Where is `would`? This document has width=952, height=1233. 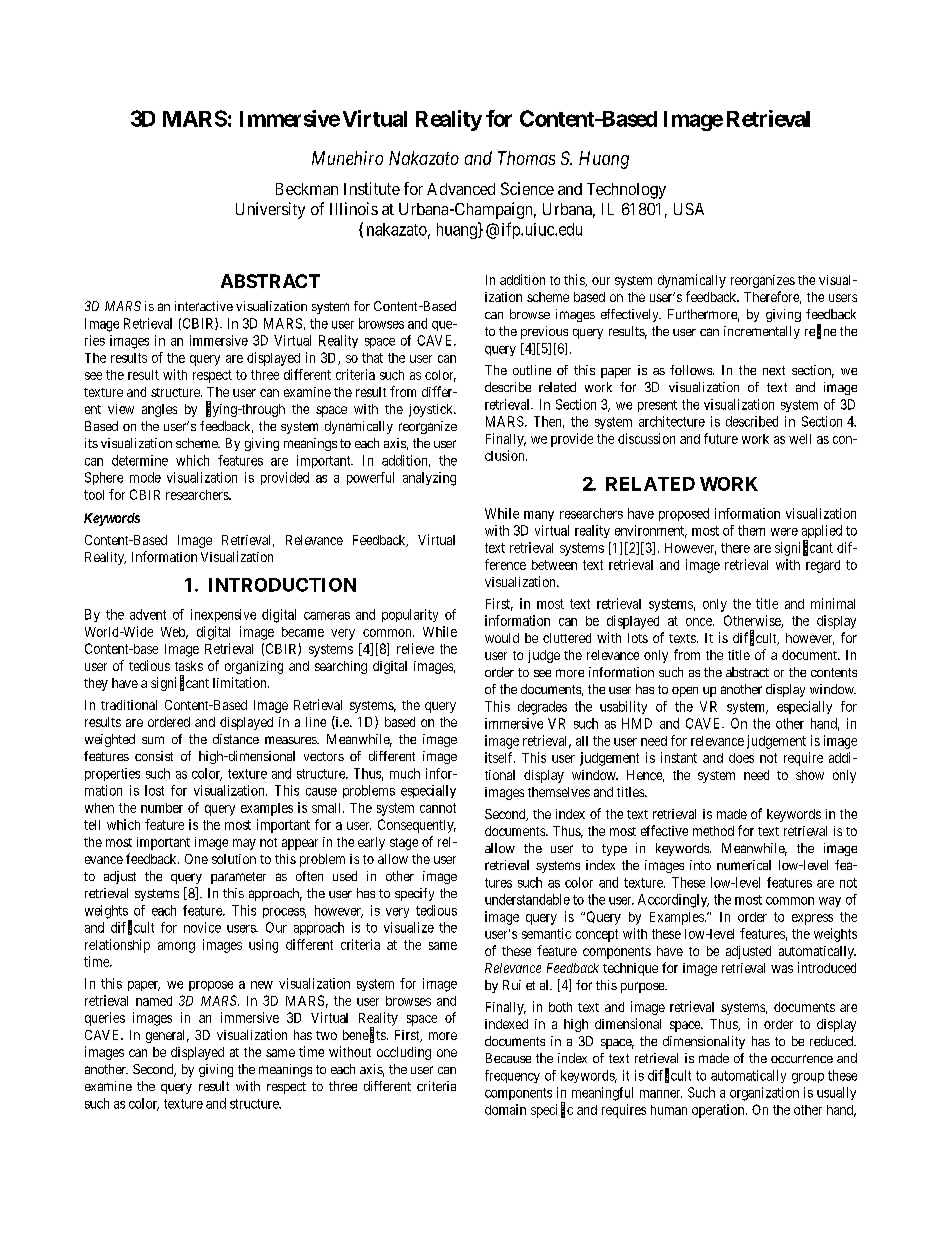
would is located at coordinates (502, 638).
